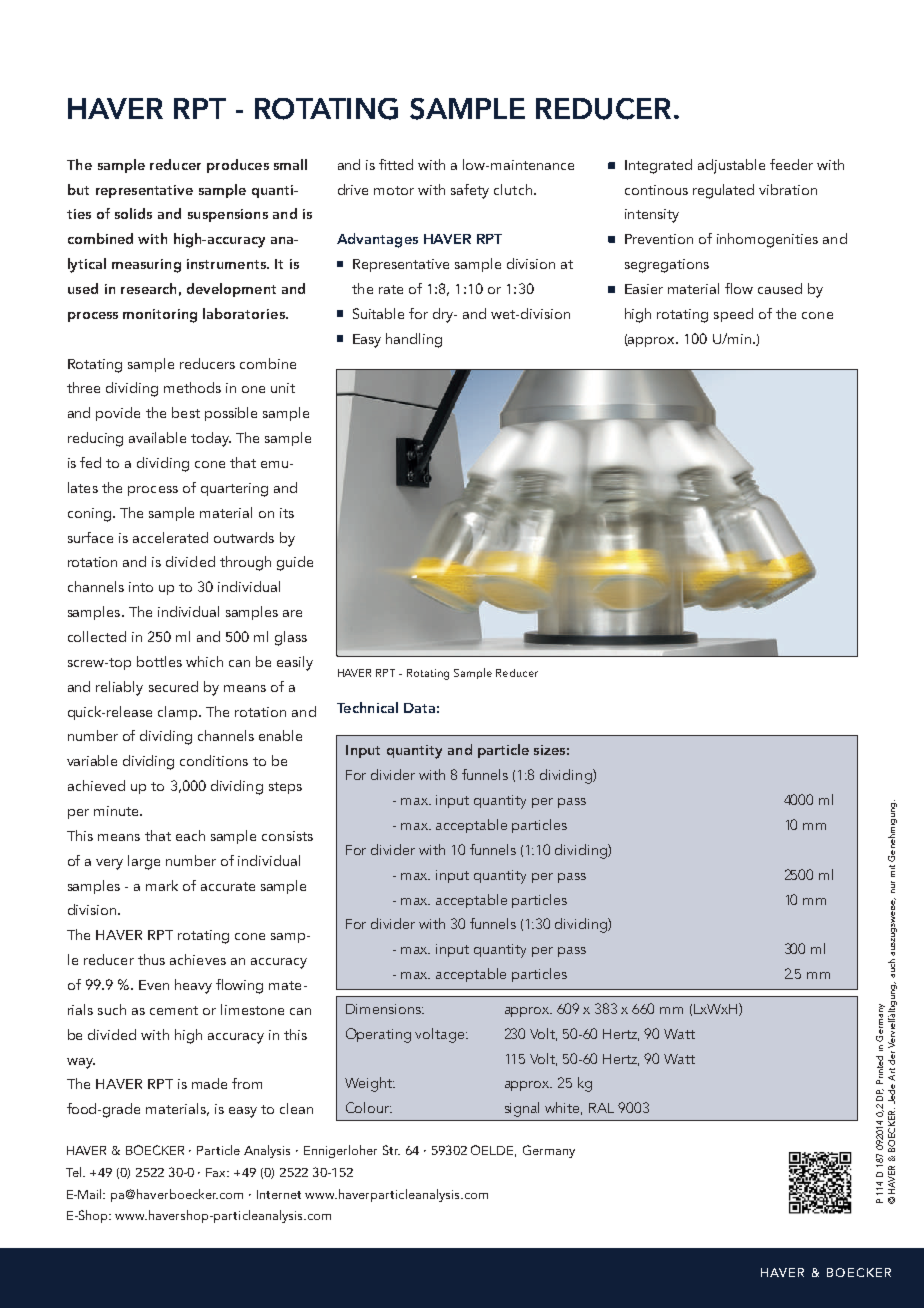  What do you see at coordinates (90, 537) in the image?
I see `surface` at bounding box center [90, 537].
